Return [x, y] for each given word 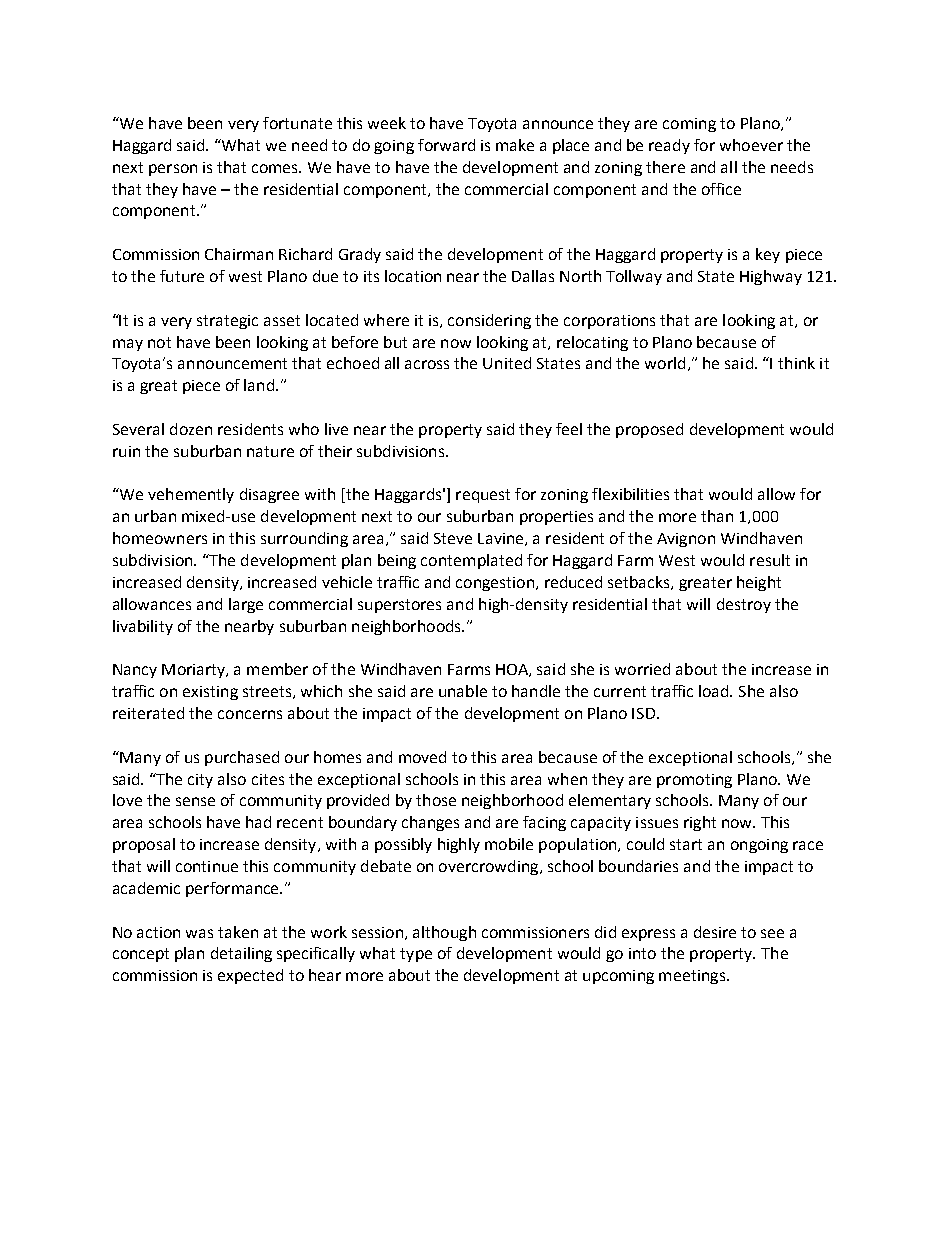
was [199, 933]
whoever [751, 145]
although [444, 933]
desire [715, 932]
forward [446, 145]
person [173, 170]
